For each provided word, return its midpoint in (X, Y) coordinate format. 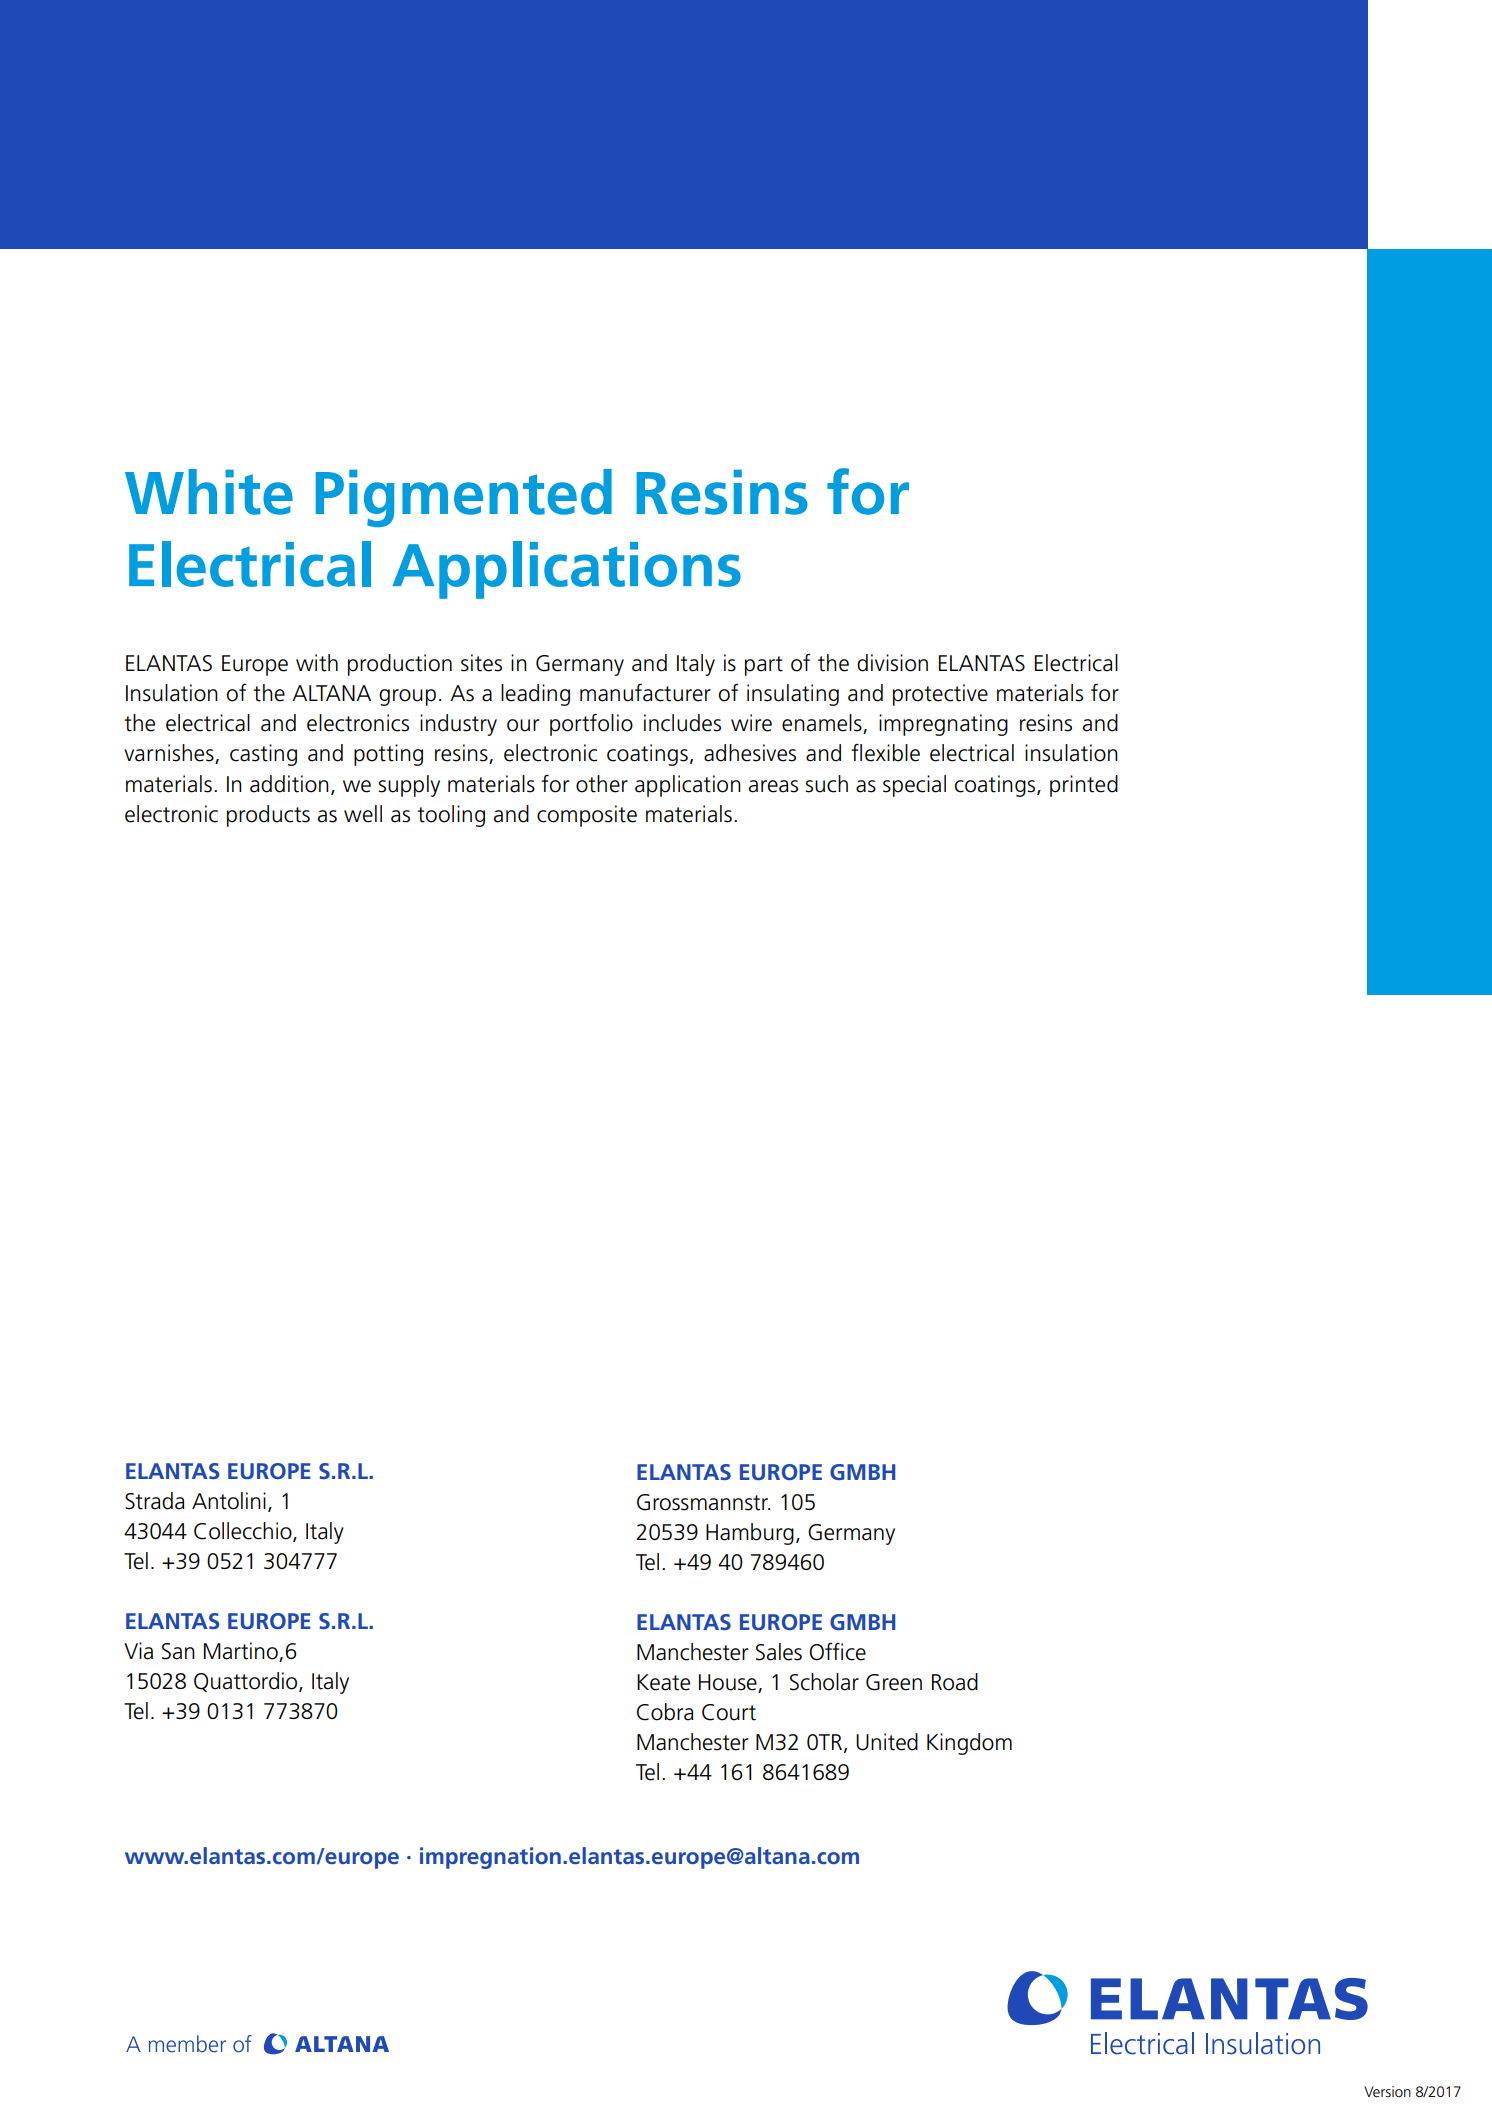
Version (1387, 2091)
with (317, 663)
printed (1084, 786)
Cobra (665, 1712)
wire (751, 723)
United (887, 1742)
